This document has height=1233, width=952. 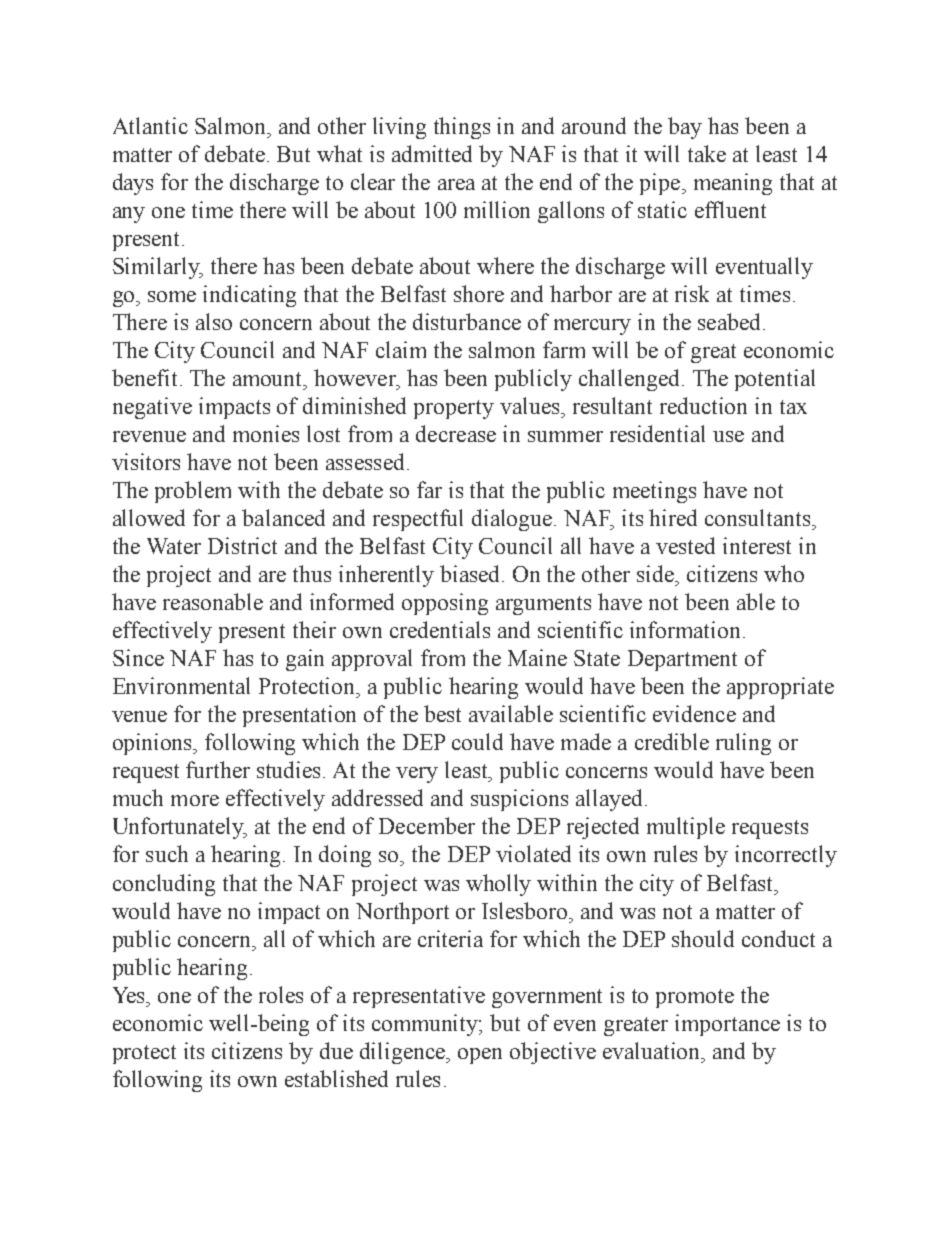 I want to click on roles, so click(x=281, y=994).
